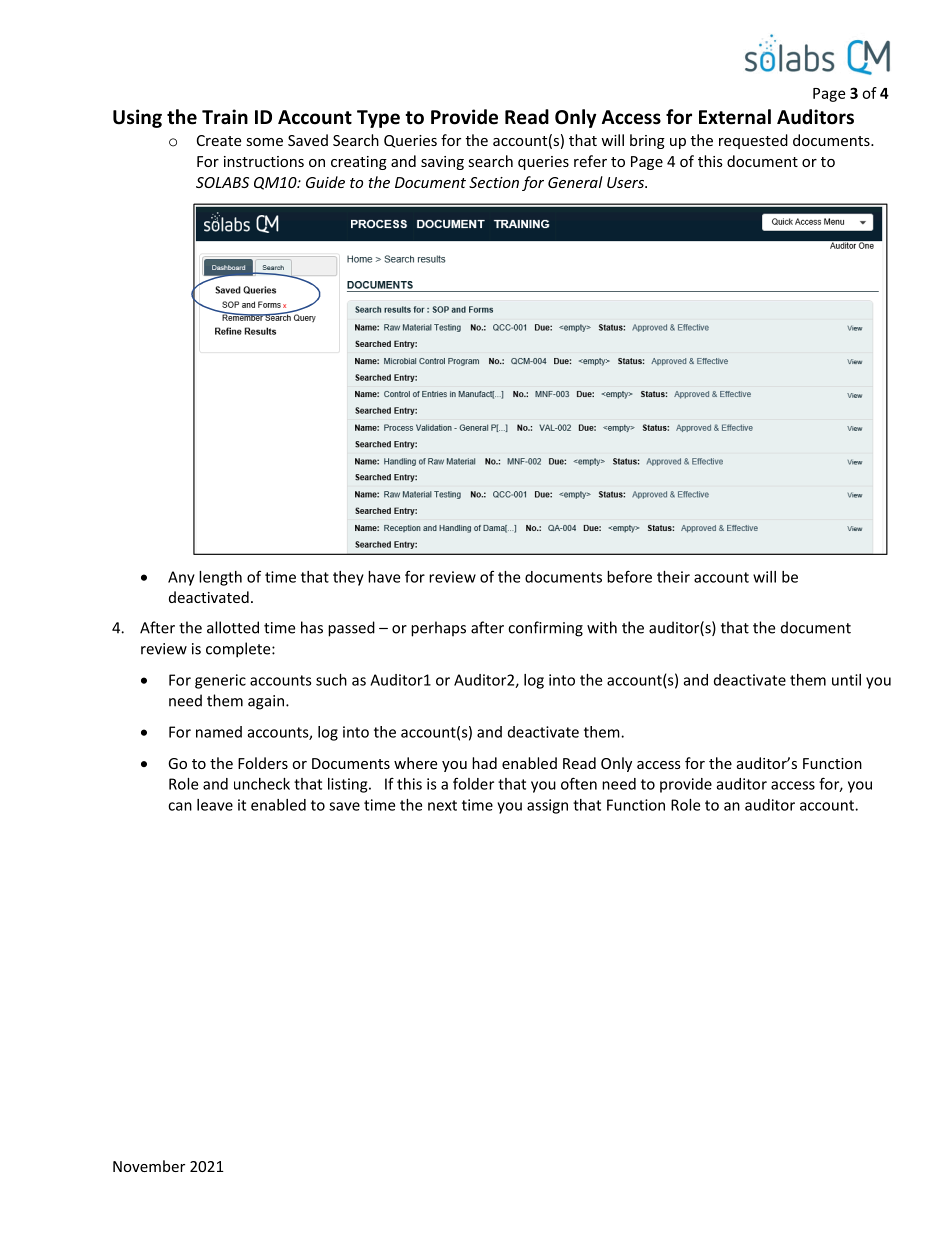 The width and height of the page is (952, 1233). Describe the element at coordinates (494, 182) in the page. I see `Section` at that location.
